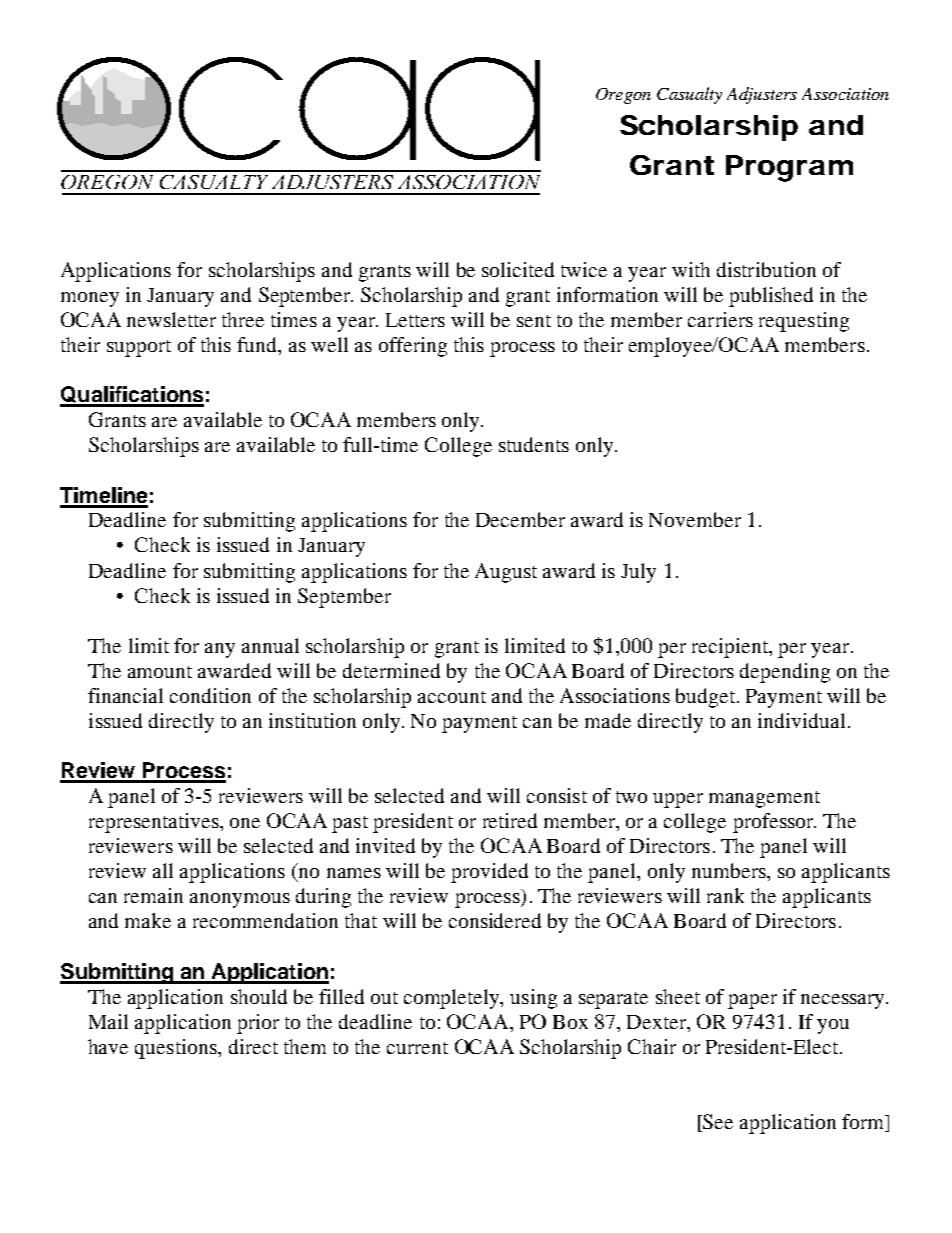 The height and width of the document is (1233, 952). I want to click on support, so click(139, 348).
